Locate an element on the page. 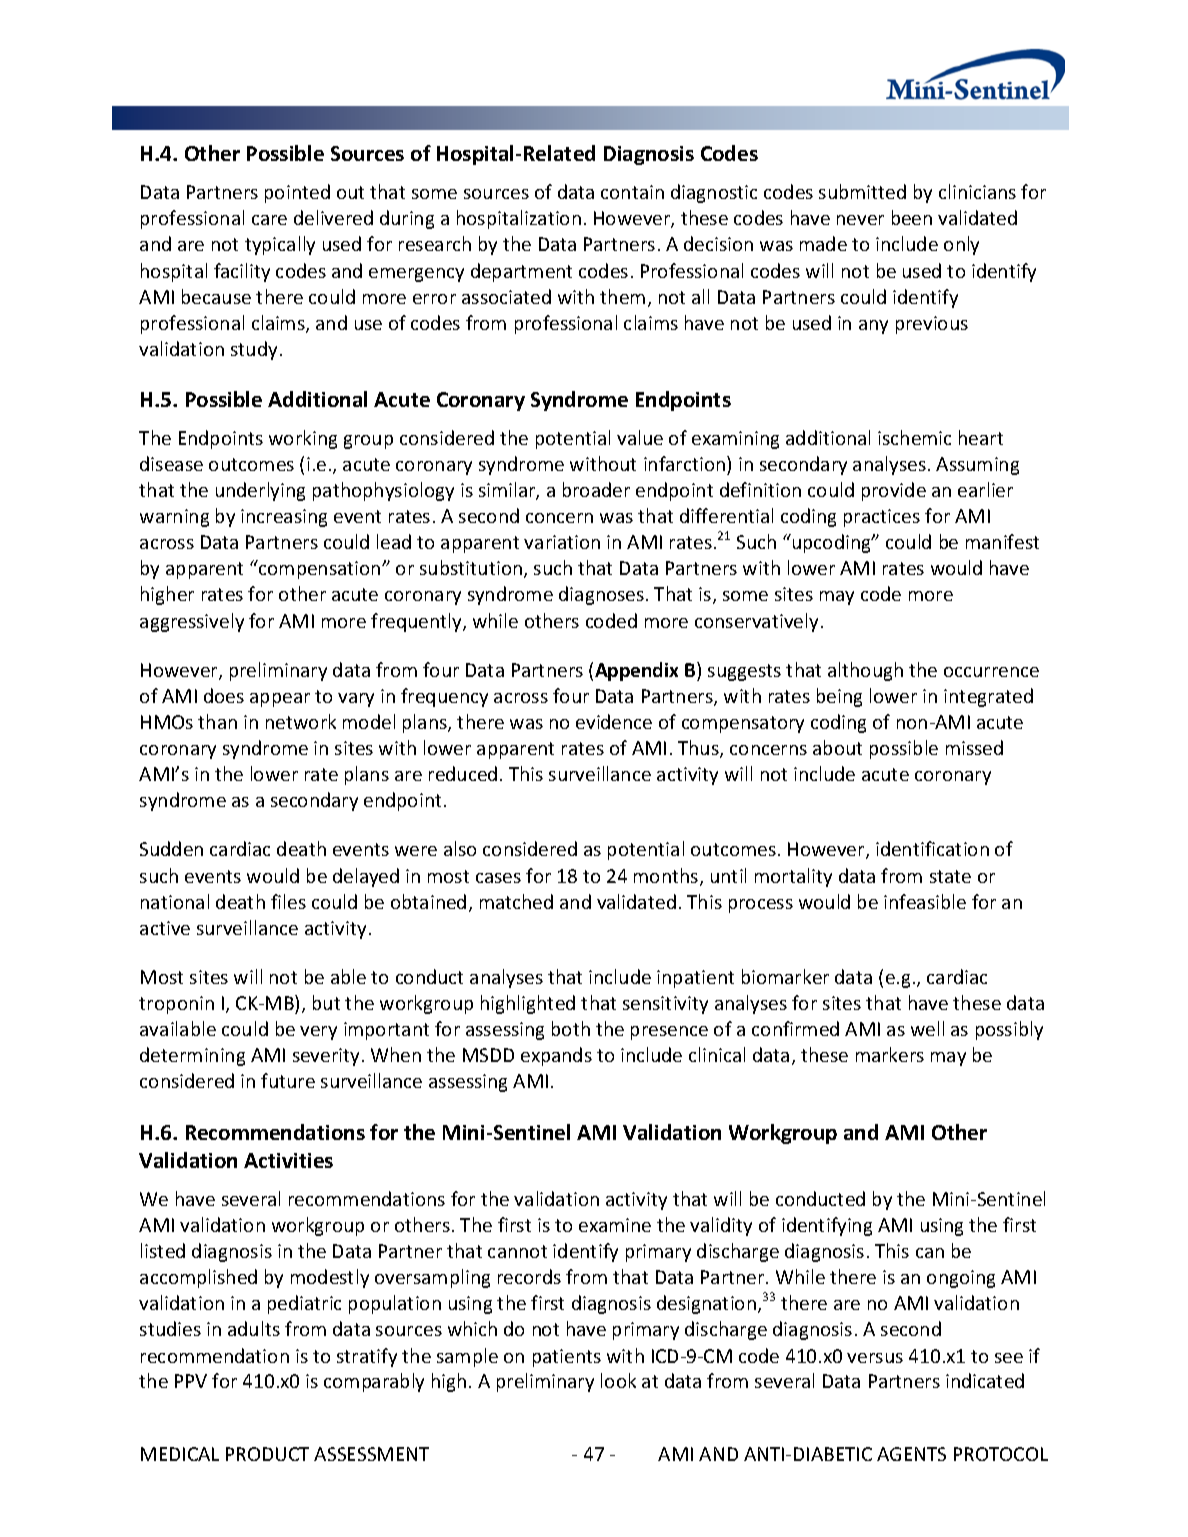 This image has height=1537, width=1188. Sudden is located at coordinates (171, 848).
